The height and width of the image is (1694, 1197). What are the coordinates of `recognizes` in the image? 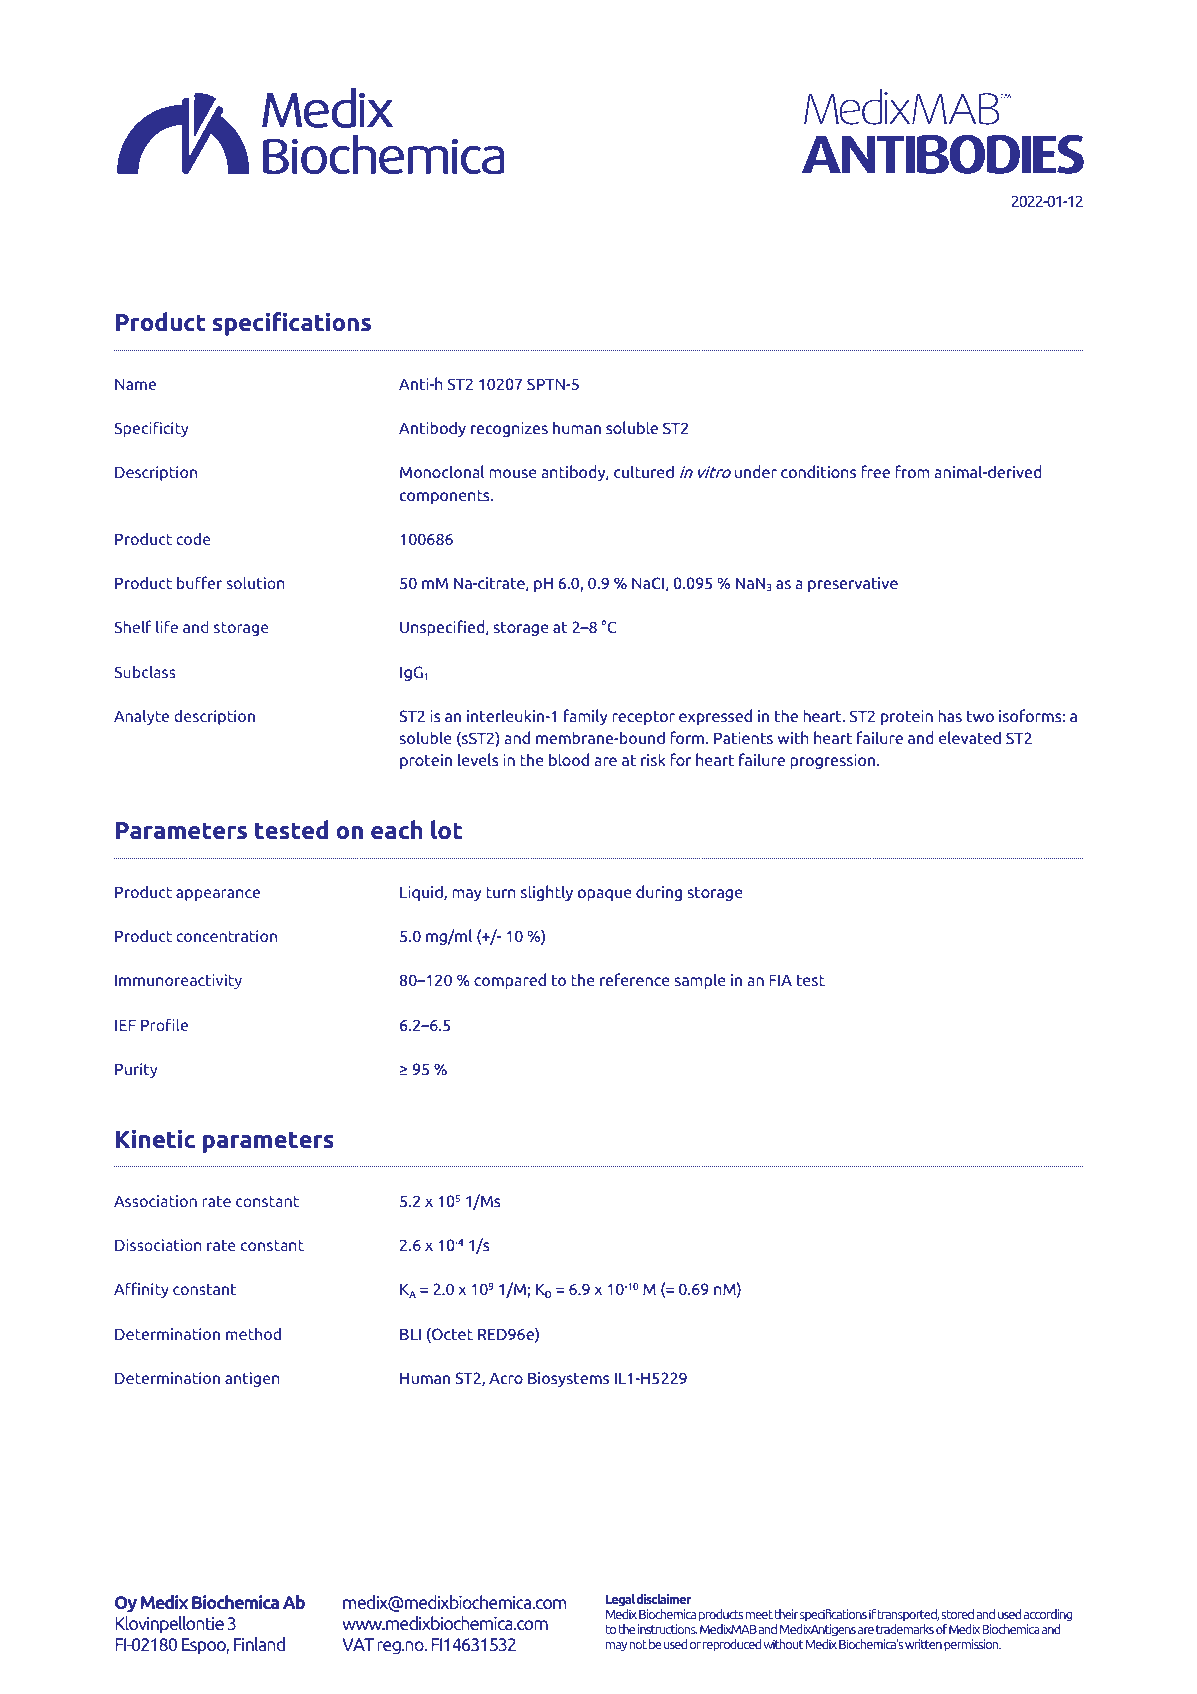 It's located at (509, 429).
